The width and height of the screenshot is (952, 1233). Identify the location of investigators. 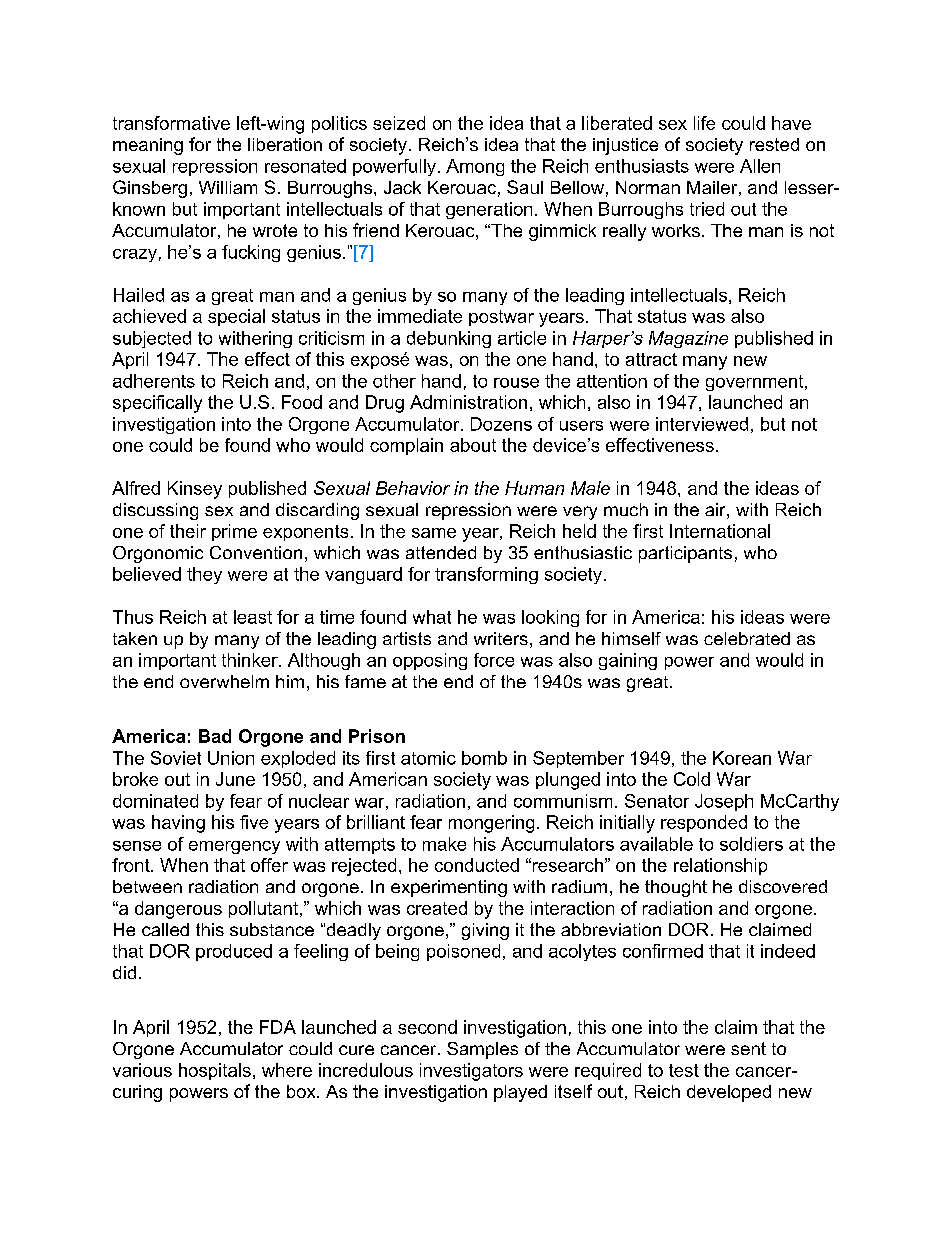
(471, 1072).
